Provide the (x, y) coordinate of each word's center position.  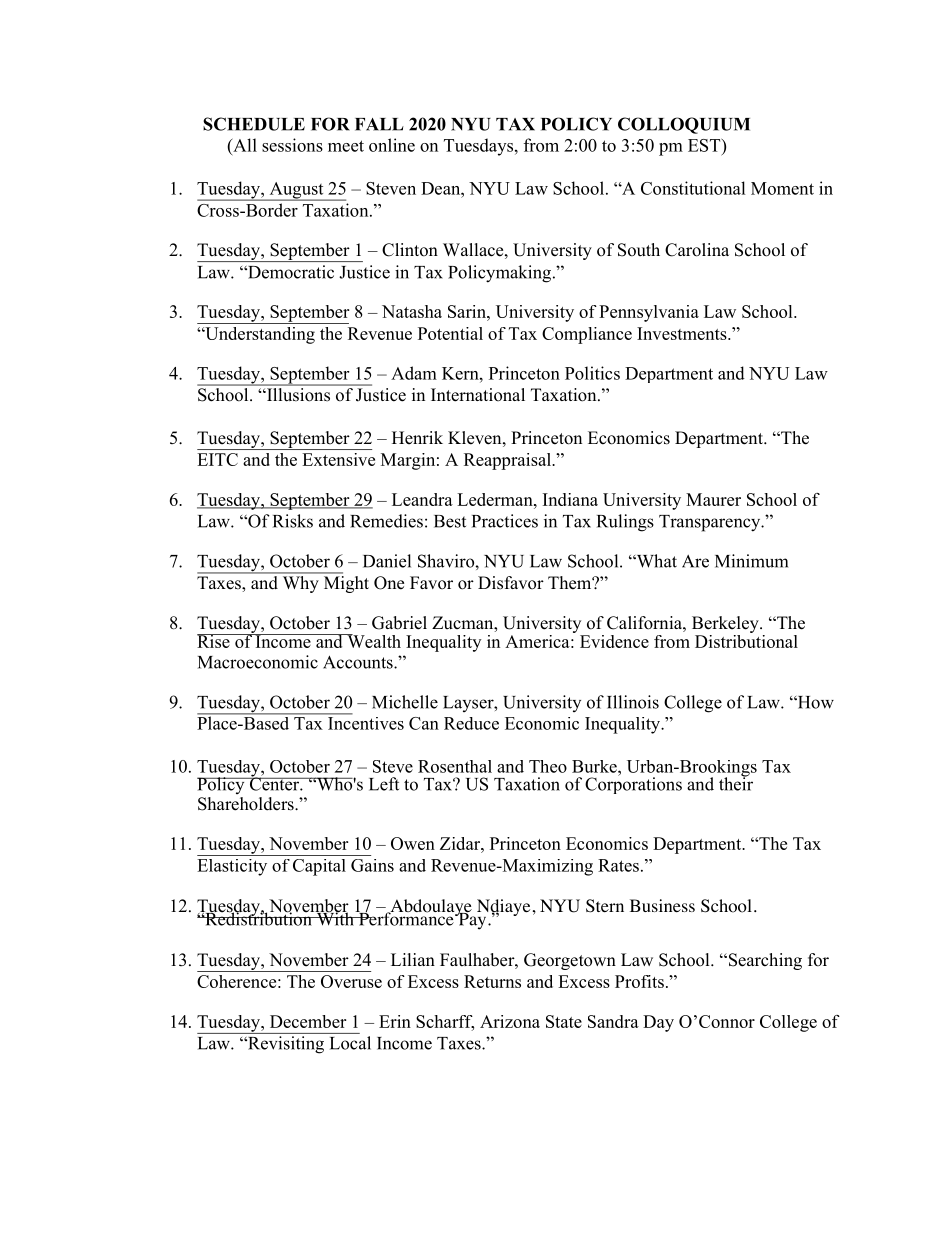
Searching (764, 961)
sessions (292, 145)
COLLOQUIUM (684, 125)
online (392, 145)
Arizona (510, 1021)
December (308, 1021)
